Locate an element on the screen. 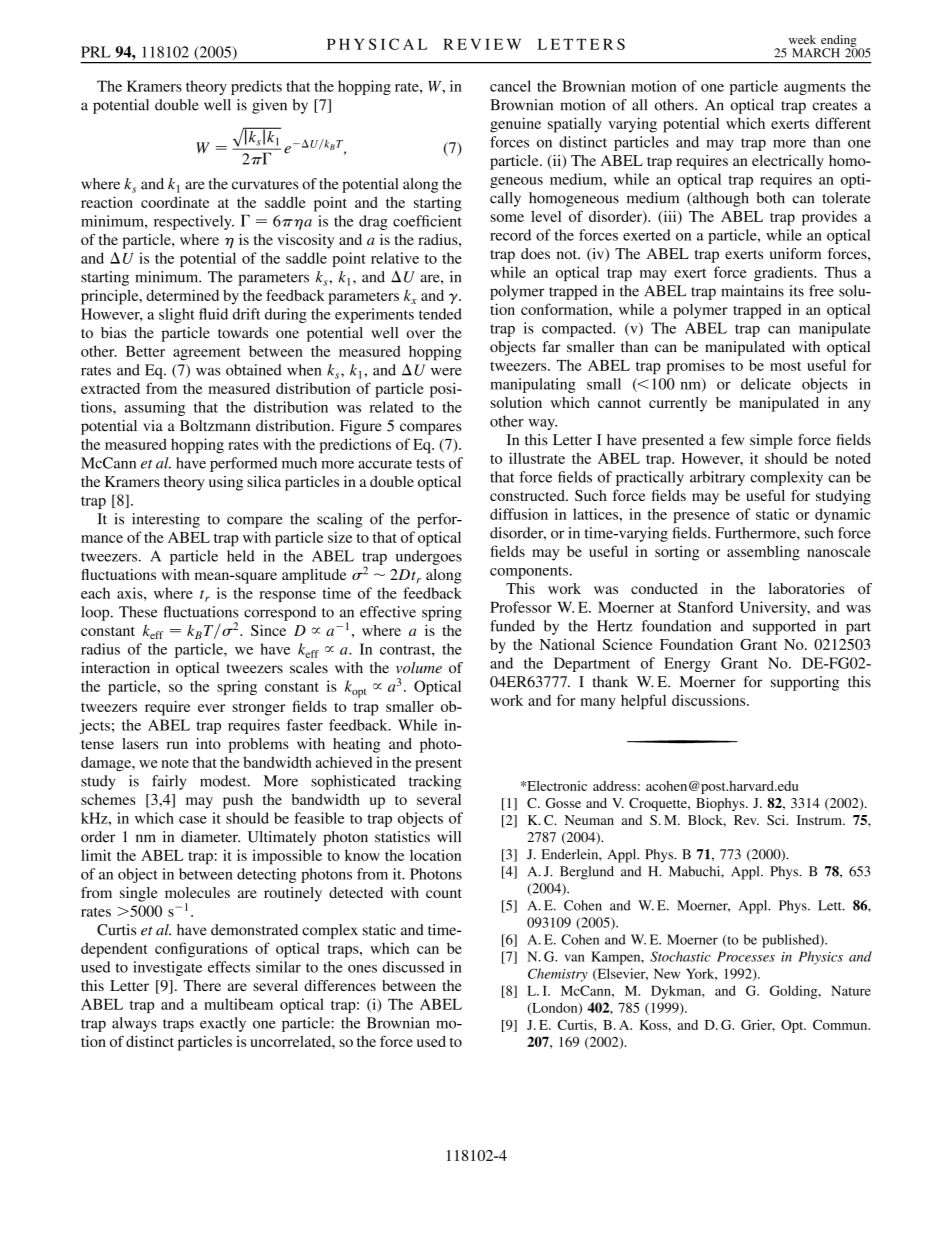 The image size is (952, 1233). predicts is located at coordinates (256, 87).
